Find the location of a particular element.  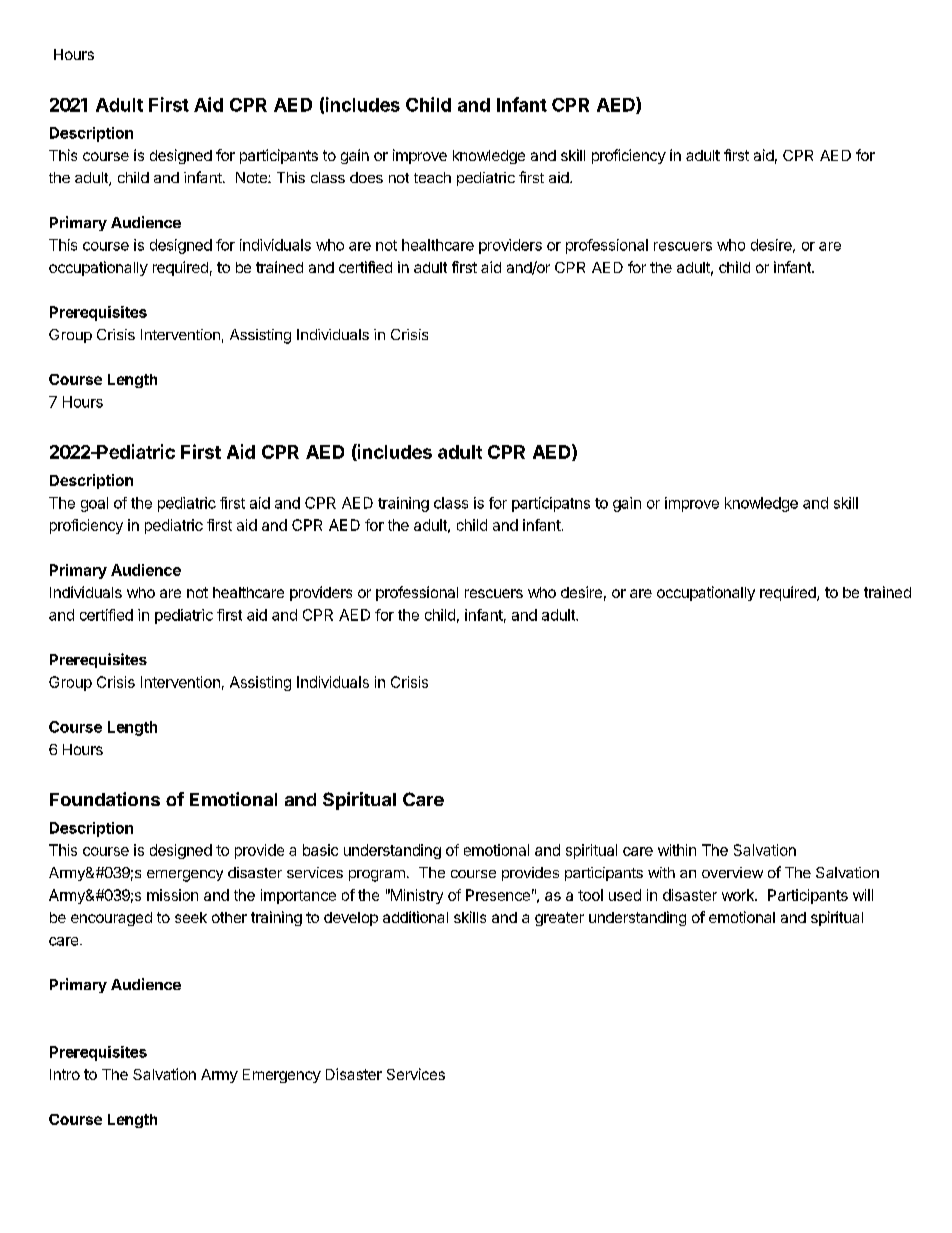

used is located at coordinates (625, 895).
